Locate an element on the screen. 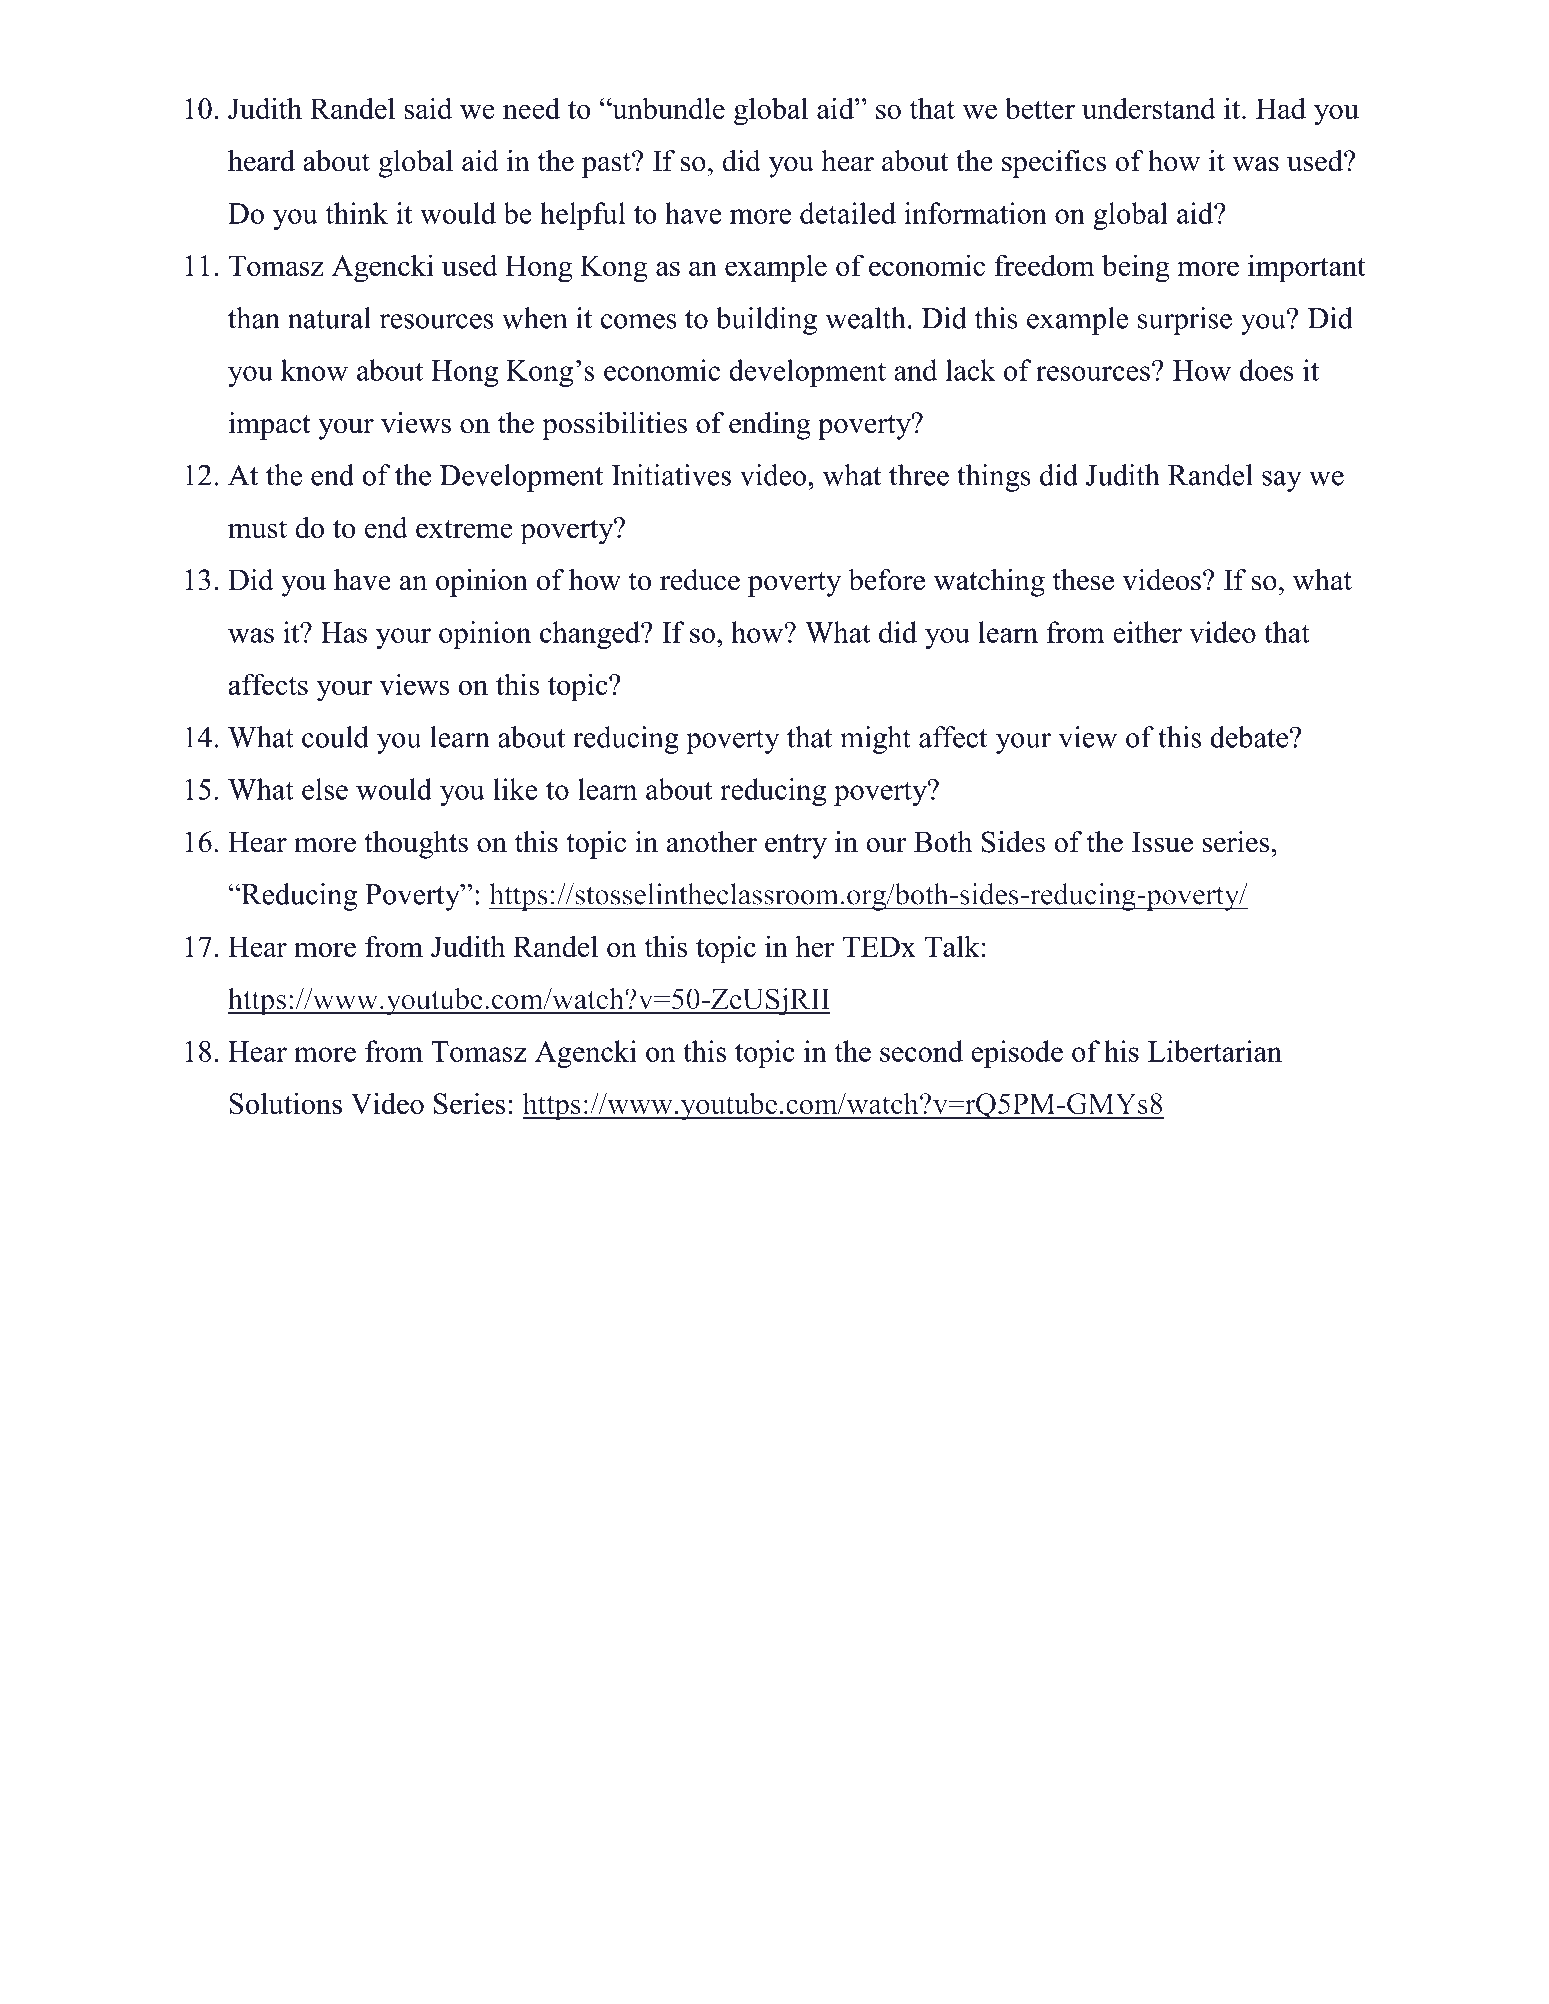 This screenshot has width=1549, height=2004. either is located at coordinates (1147, 632).
